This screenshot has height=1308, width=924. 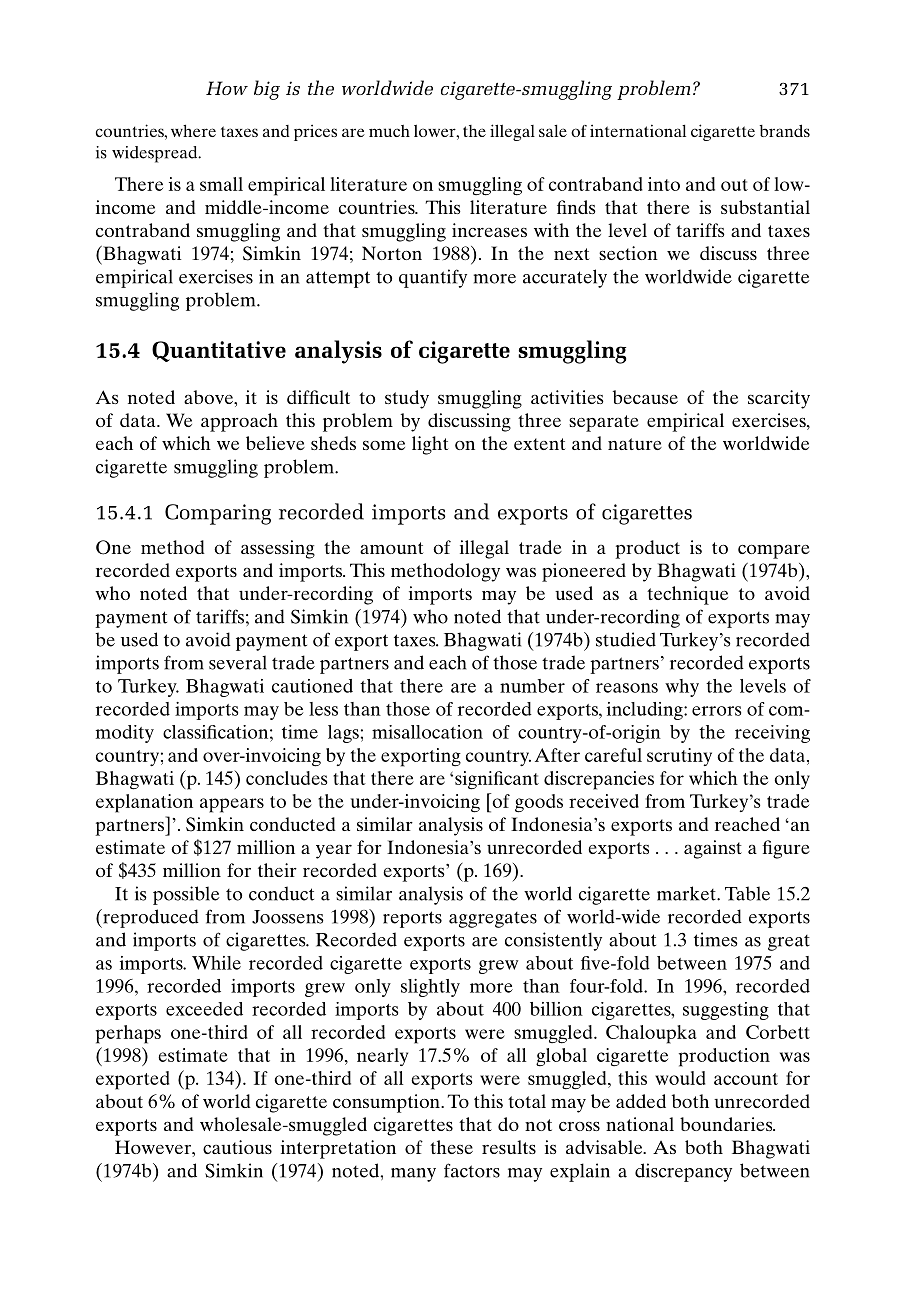 I want to click on where, so click(x=193, y=130).
